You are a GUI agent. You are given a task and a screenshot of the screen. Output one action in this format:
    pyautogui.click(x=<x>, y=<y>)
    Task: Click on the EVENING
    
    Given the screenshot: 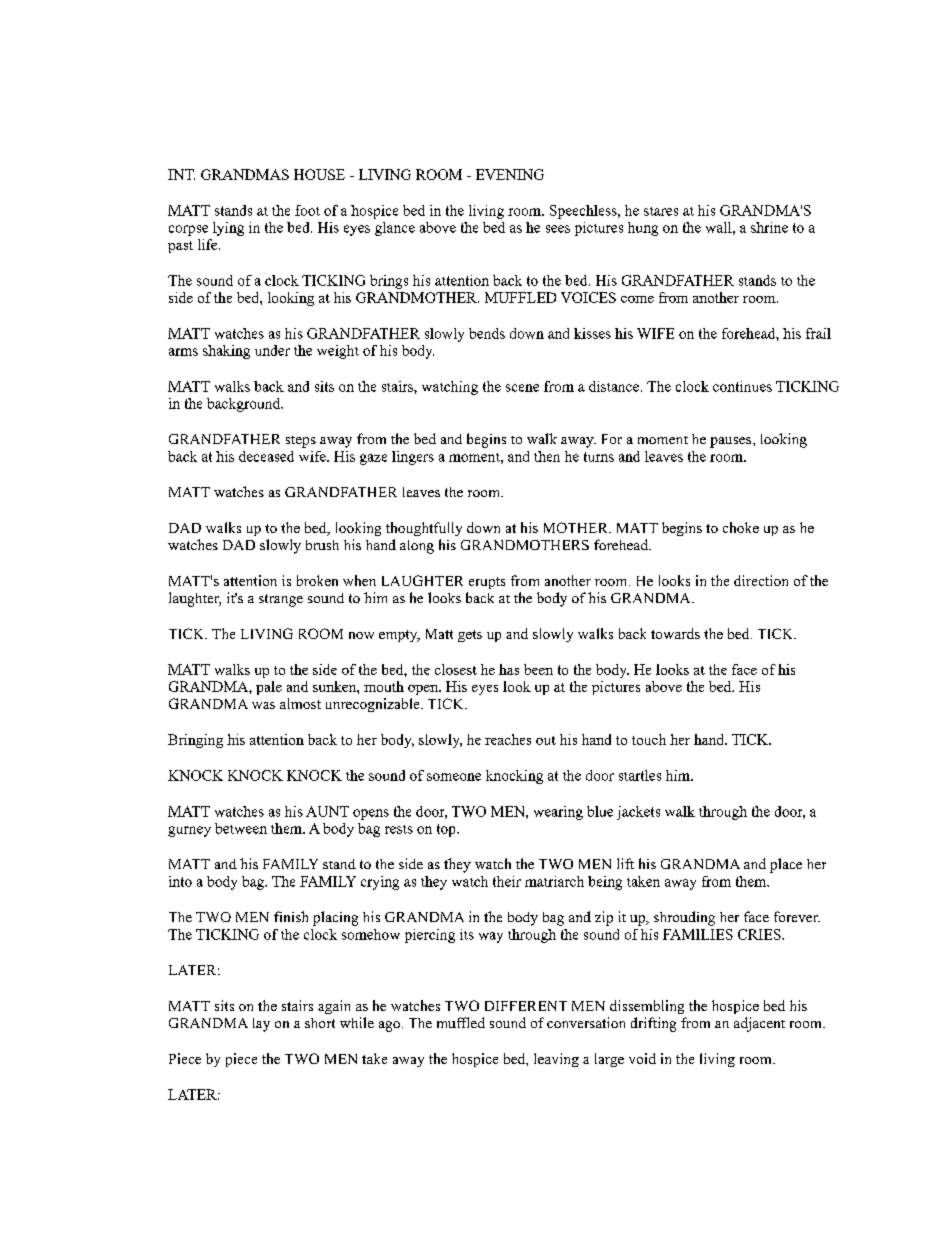 What is the action you would take?
    pyautogui.click(x=510, y=174)
